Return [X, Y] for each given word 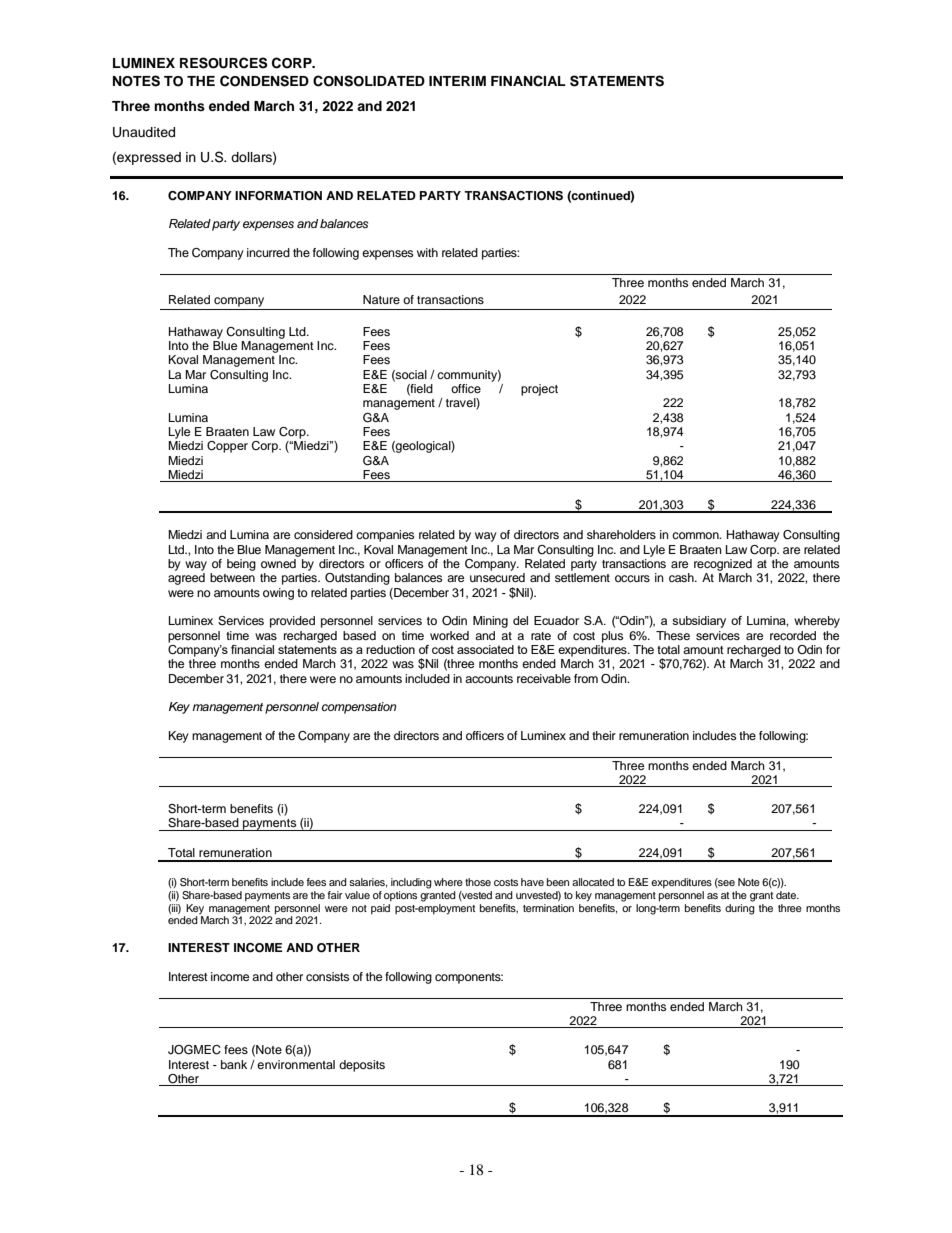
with [427, 252]
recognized [723, 565]
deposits [362, 1066]
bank [234, 1064]
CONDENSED [264, 81]
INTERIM [457, 81]
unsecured [497, 577]
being [241, 565]
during [740, 908]
